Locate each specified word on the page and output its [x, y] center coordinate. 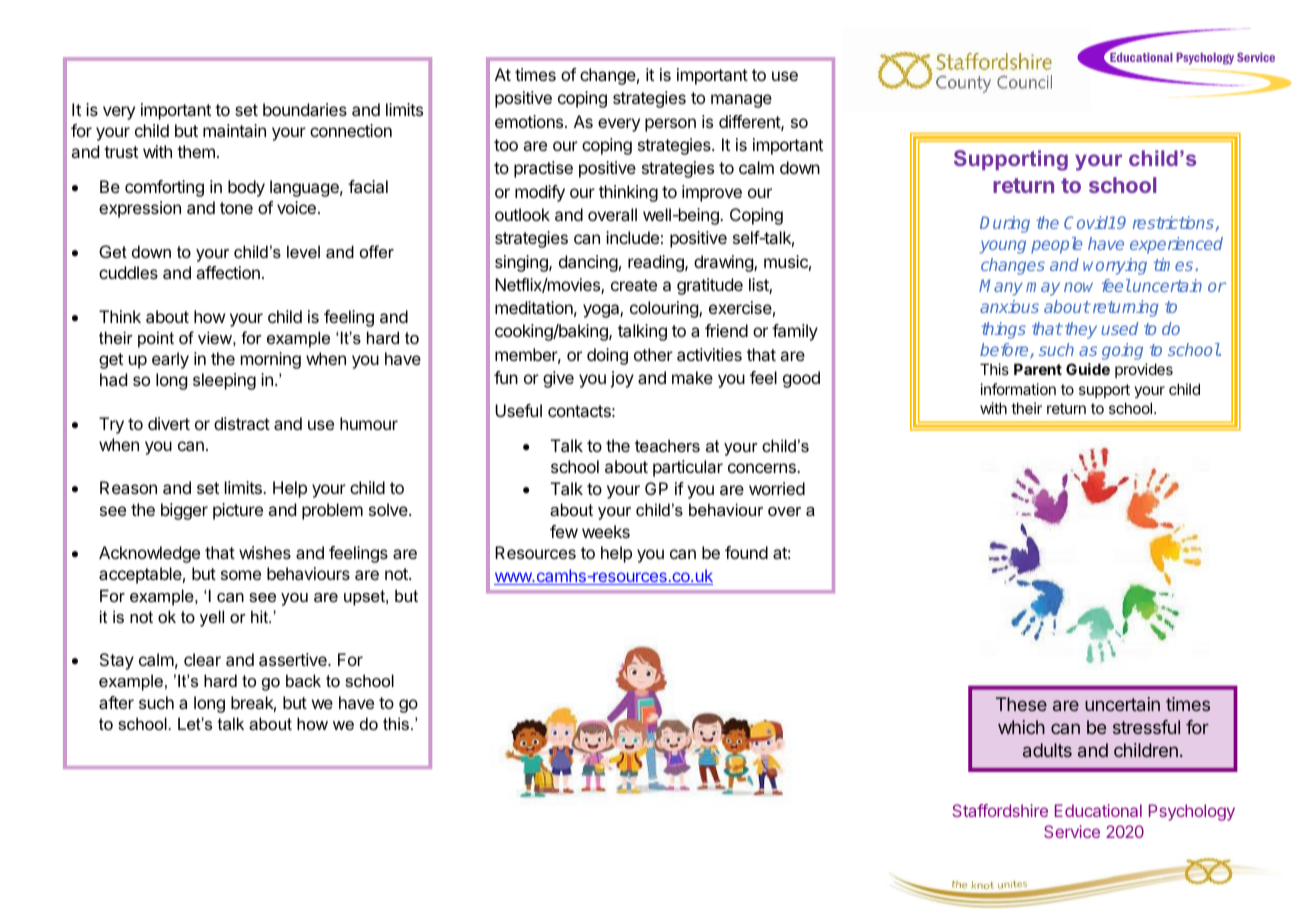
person [670, 125]
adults [1047, 750]
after [116, 702]
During [1005, 224]
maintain [234, 130]
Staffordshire [1000, 810]
